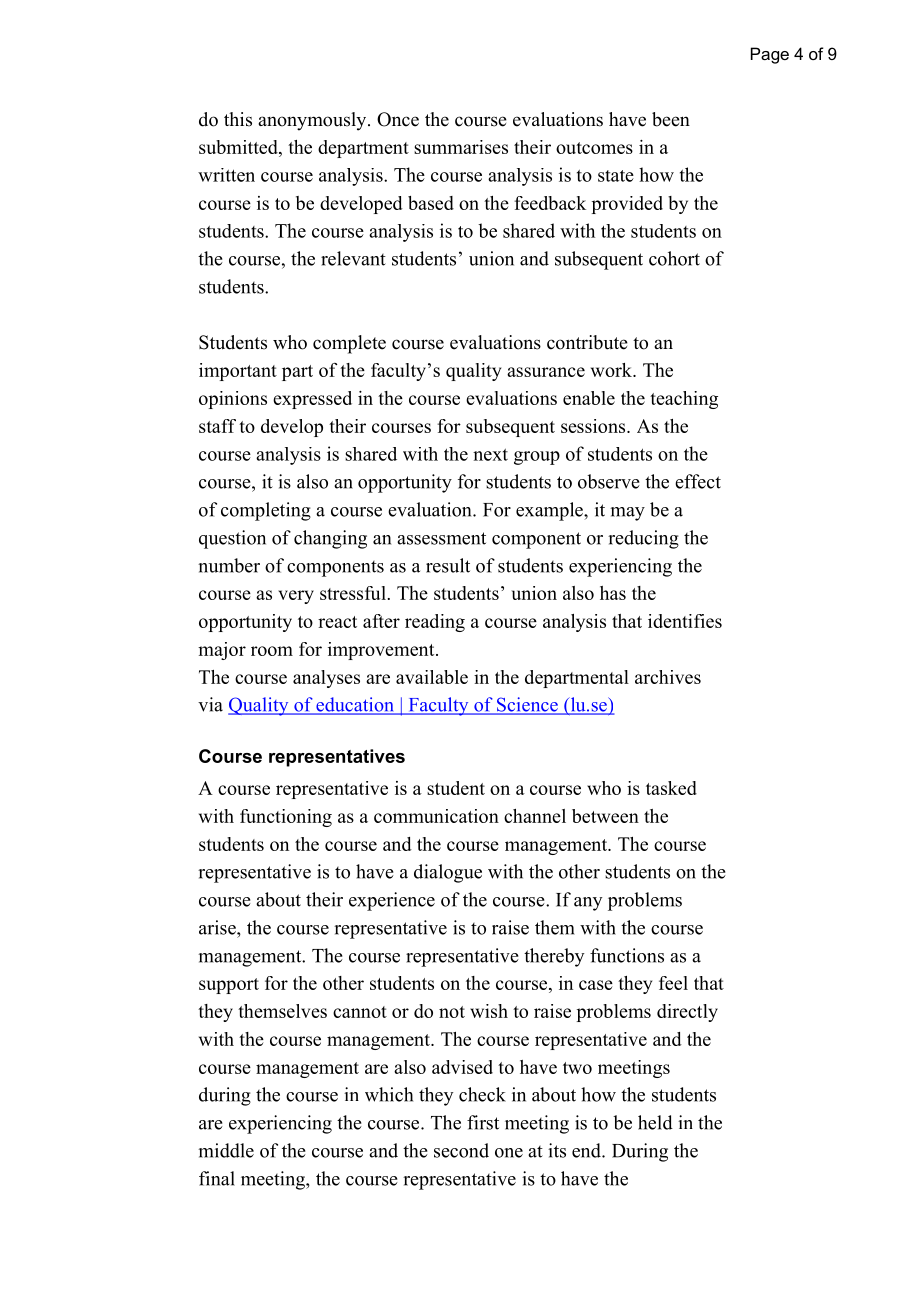 Image resolution: width=924 pixels, height=1308 pixels. What do you see at coordinates (448, 873) in the image?
I see `dialogue` at bounding box center [448, 873].
